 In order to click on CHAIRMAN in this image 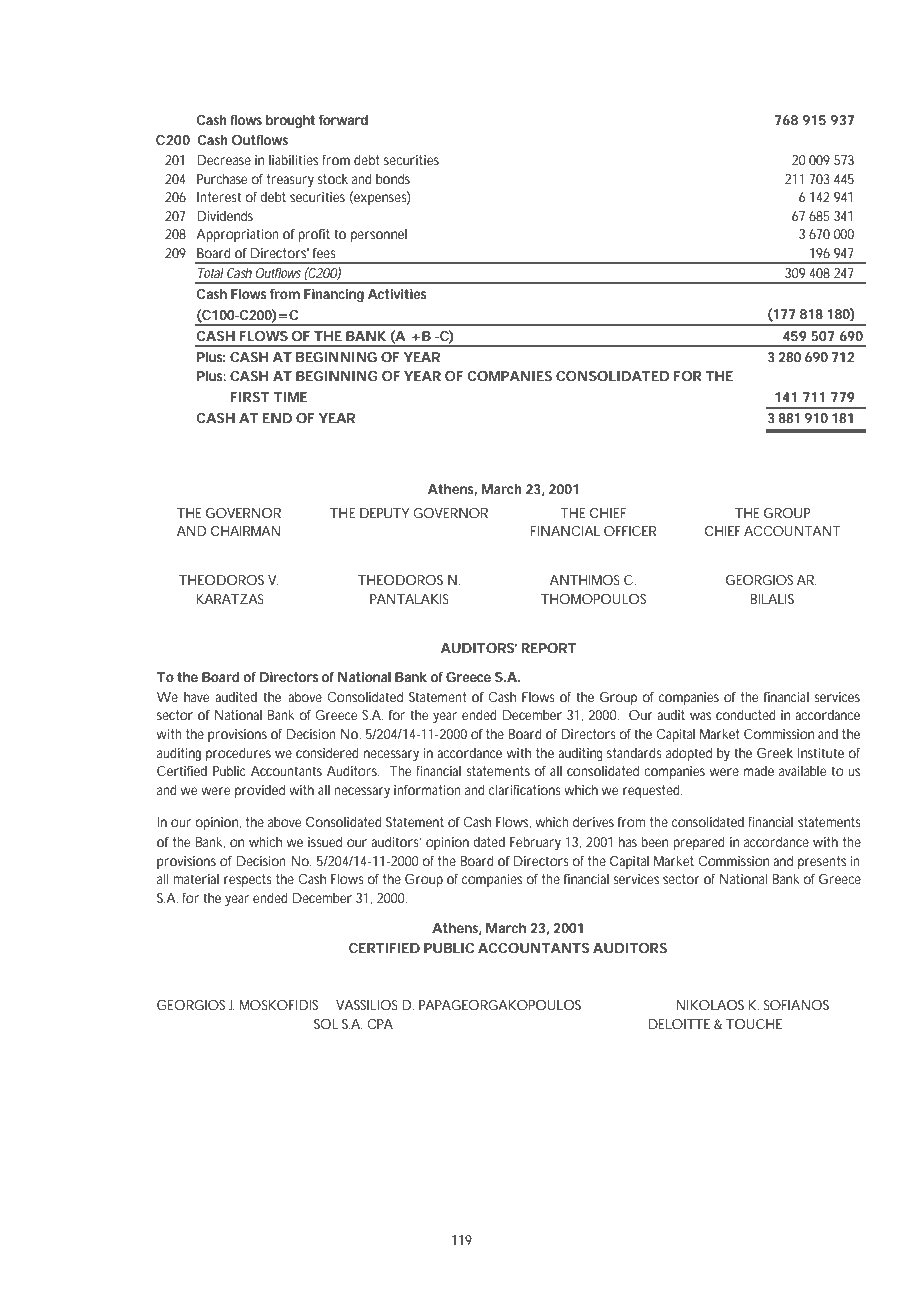, I will do `click(245, 531)`.
